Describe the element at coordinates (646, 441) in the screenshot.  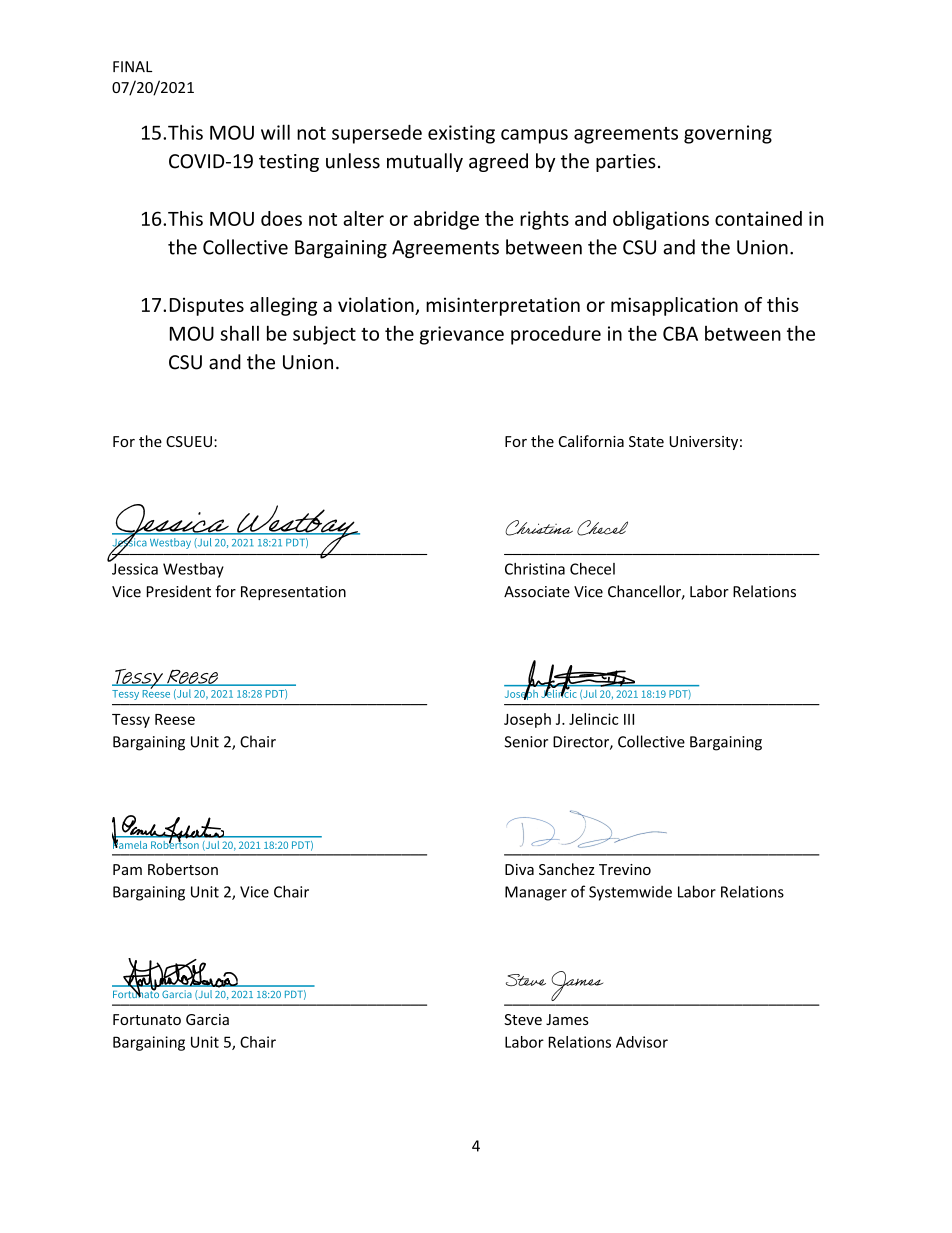
I see `State` at that location.
